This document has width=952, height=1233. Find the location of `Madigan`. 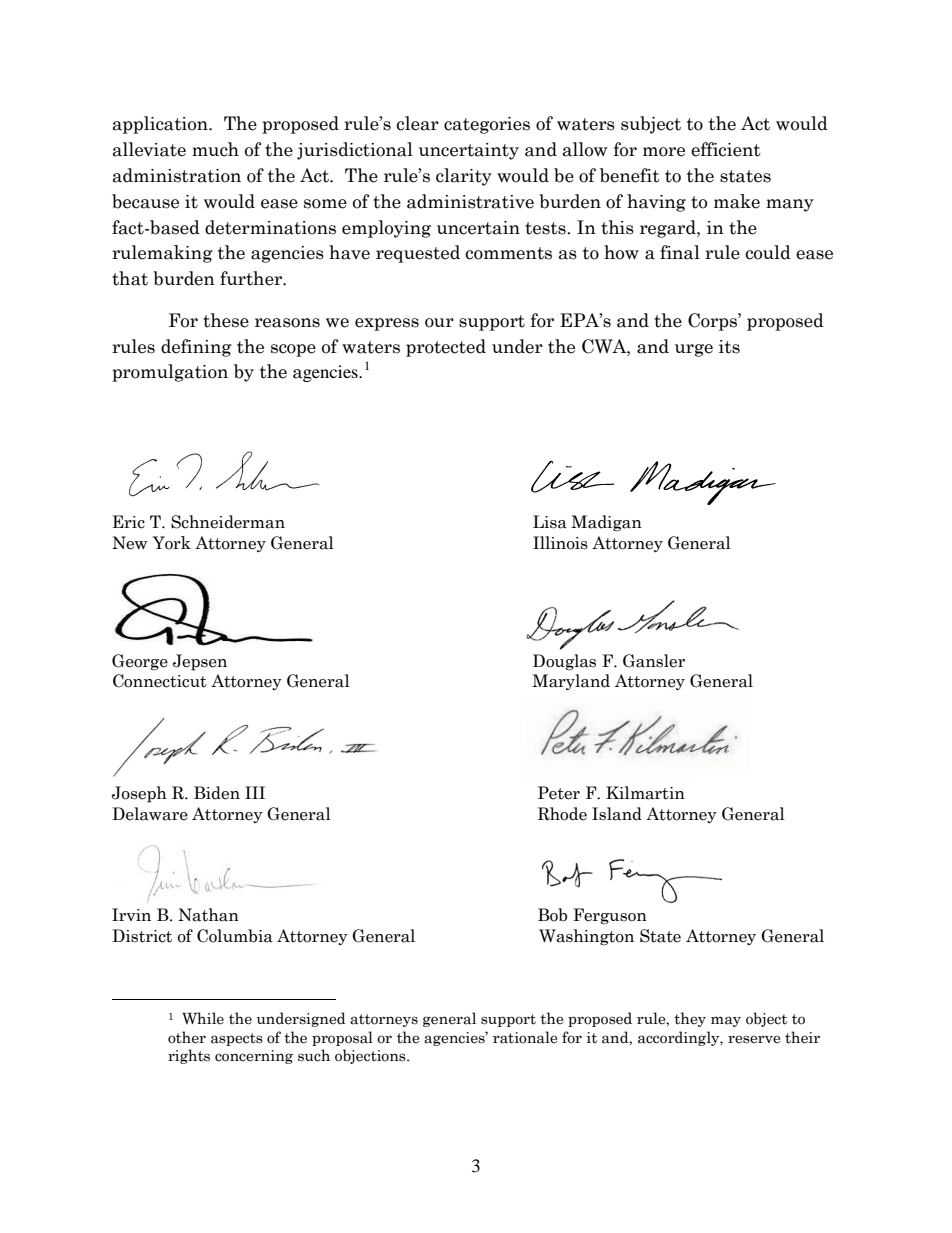

Madigan is located at coordinates (606, 523).
